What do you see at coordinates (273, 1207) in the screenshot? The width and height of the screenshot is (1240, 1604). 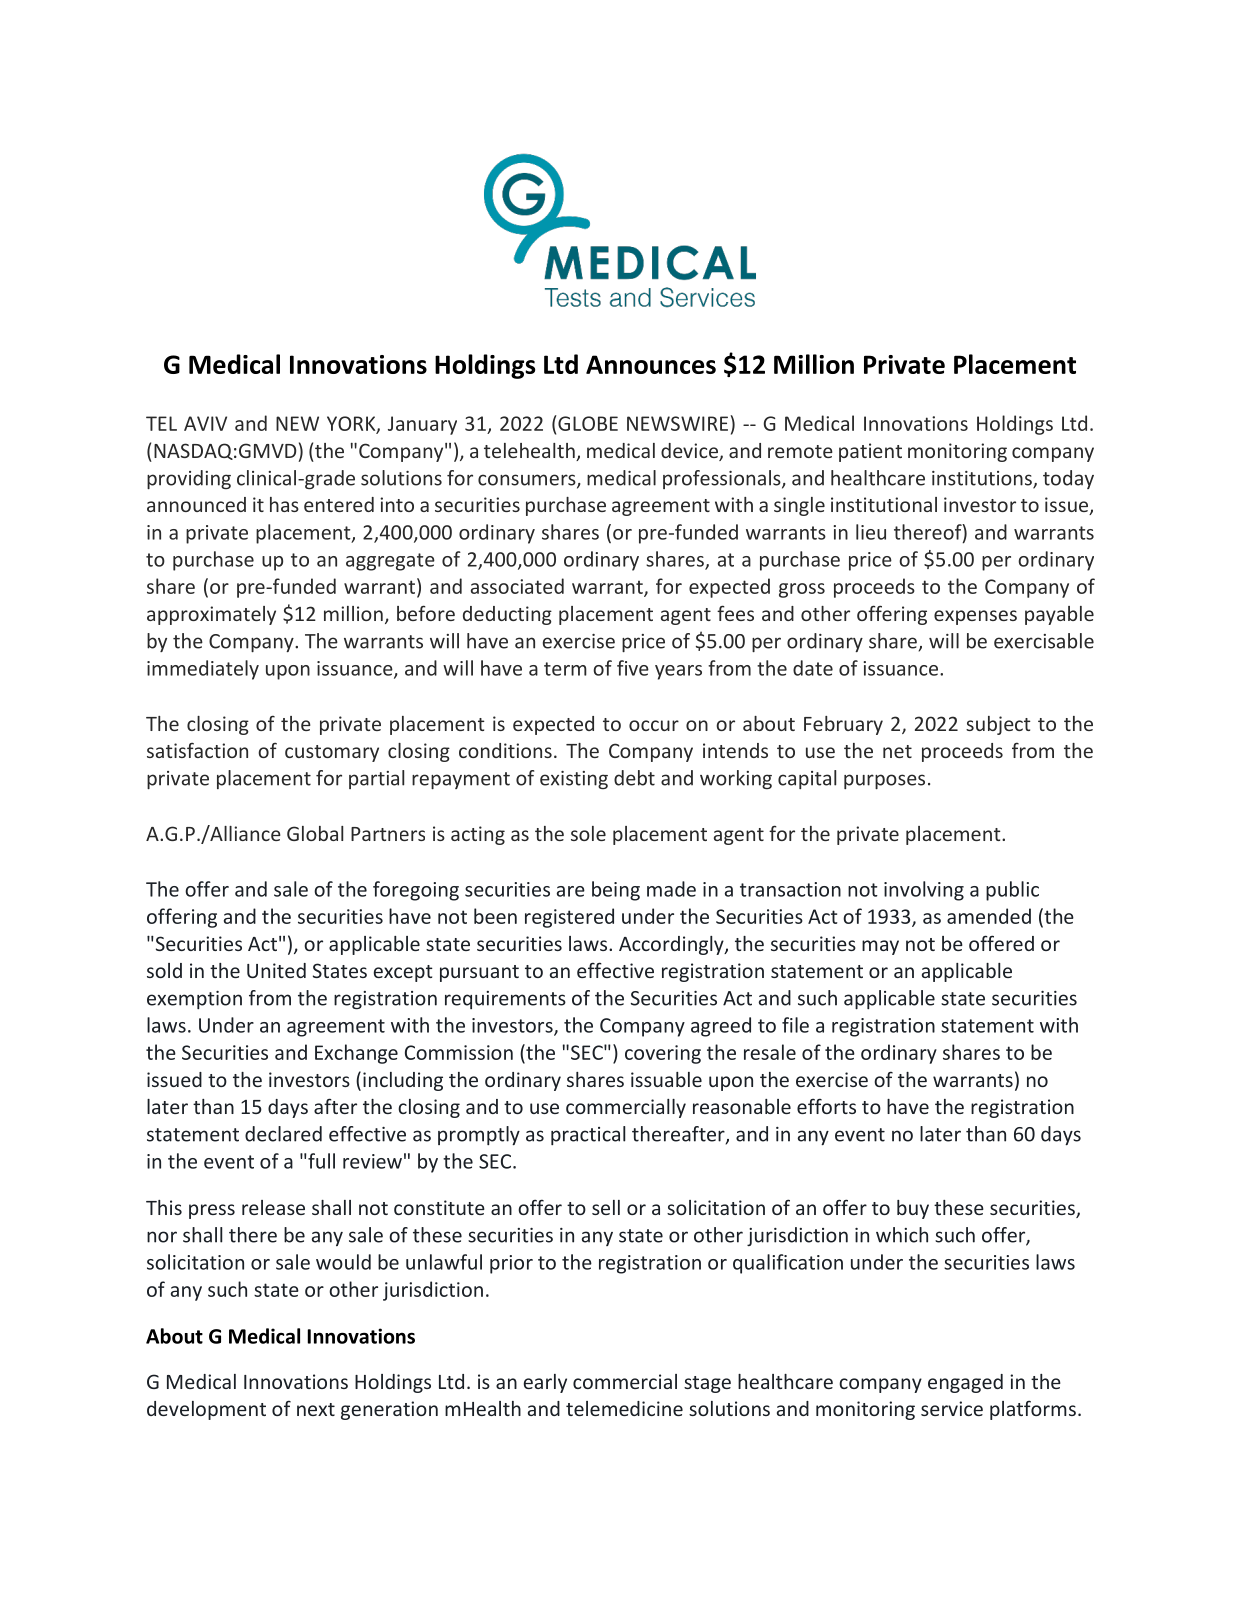 I see `release` at bounding box center [273, 1207].
